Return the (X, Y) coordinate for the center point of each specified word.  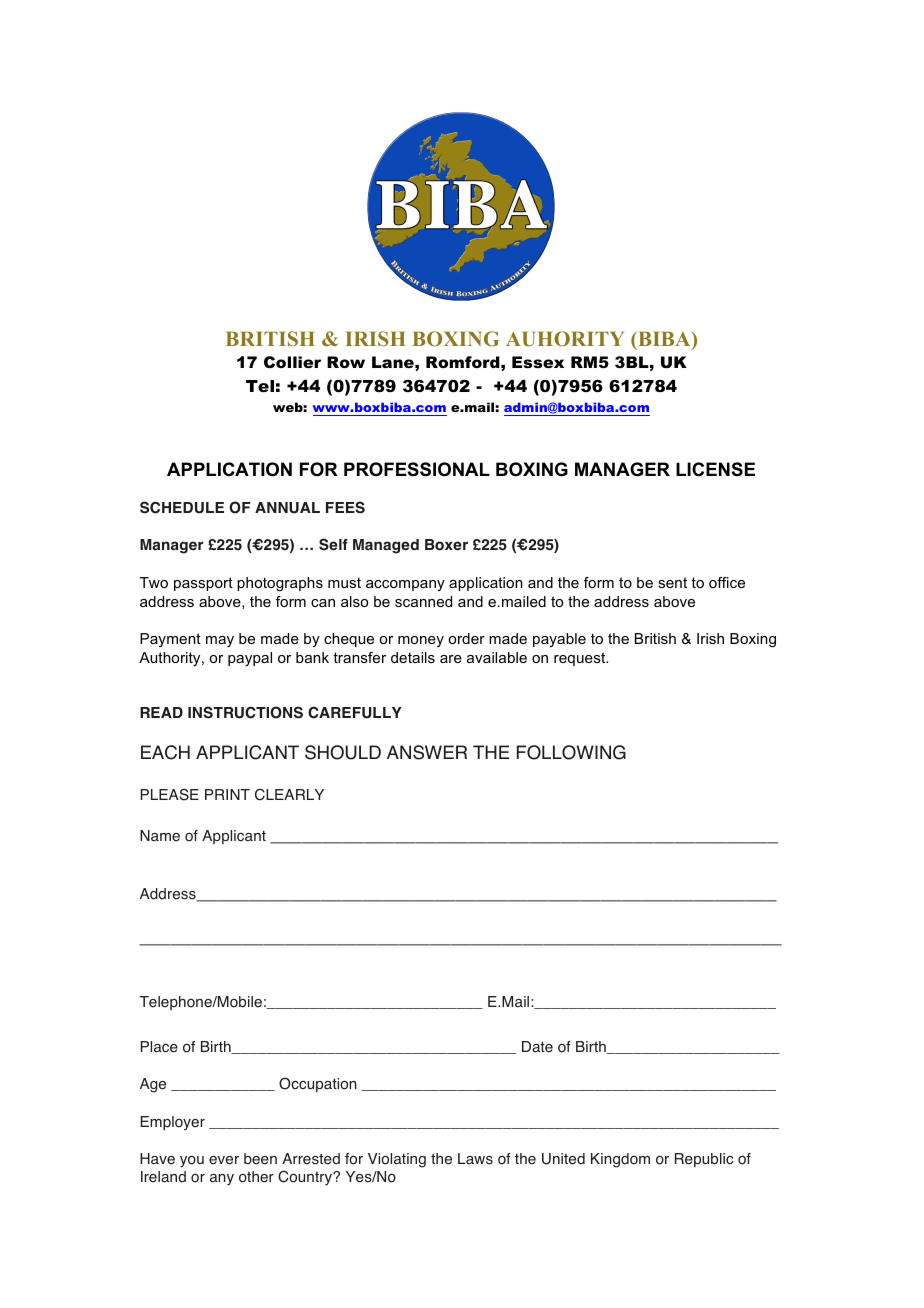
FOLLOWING (571, 752)
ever (224, 1160)
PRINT (227, 794)
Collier (292, 362)
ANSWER (427, 752)
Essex (538, 362)
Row (346, 362)
